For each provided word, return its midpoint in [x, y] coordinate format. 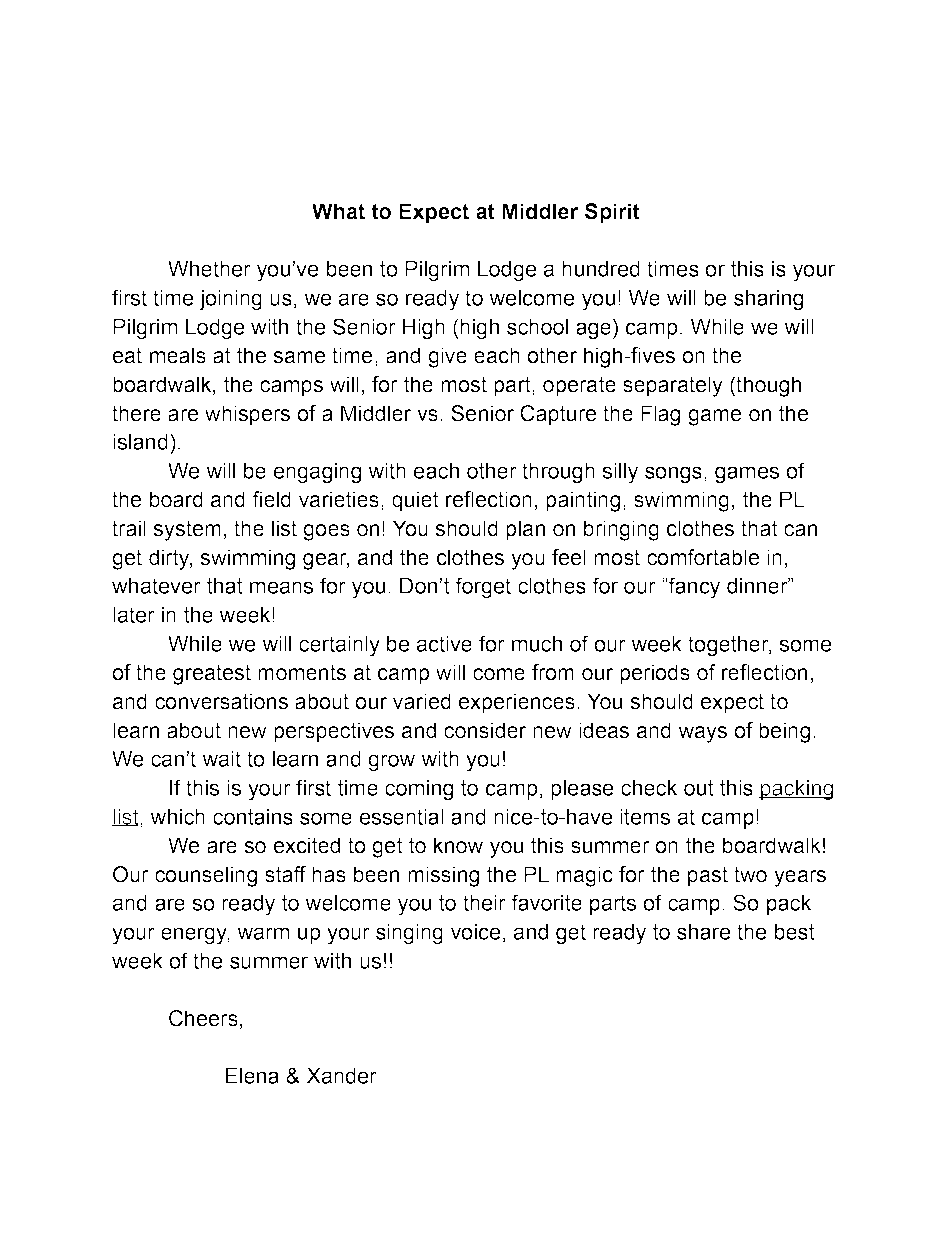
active [444, 644]
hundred [601, 269]
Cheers [203, 1018]
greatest [212, 674]
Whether [209, 269]
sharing [768, 300]
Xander [342, 1076]
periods [655, 674]
